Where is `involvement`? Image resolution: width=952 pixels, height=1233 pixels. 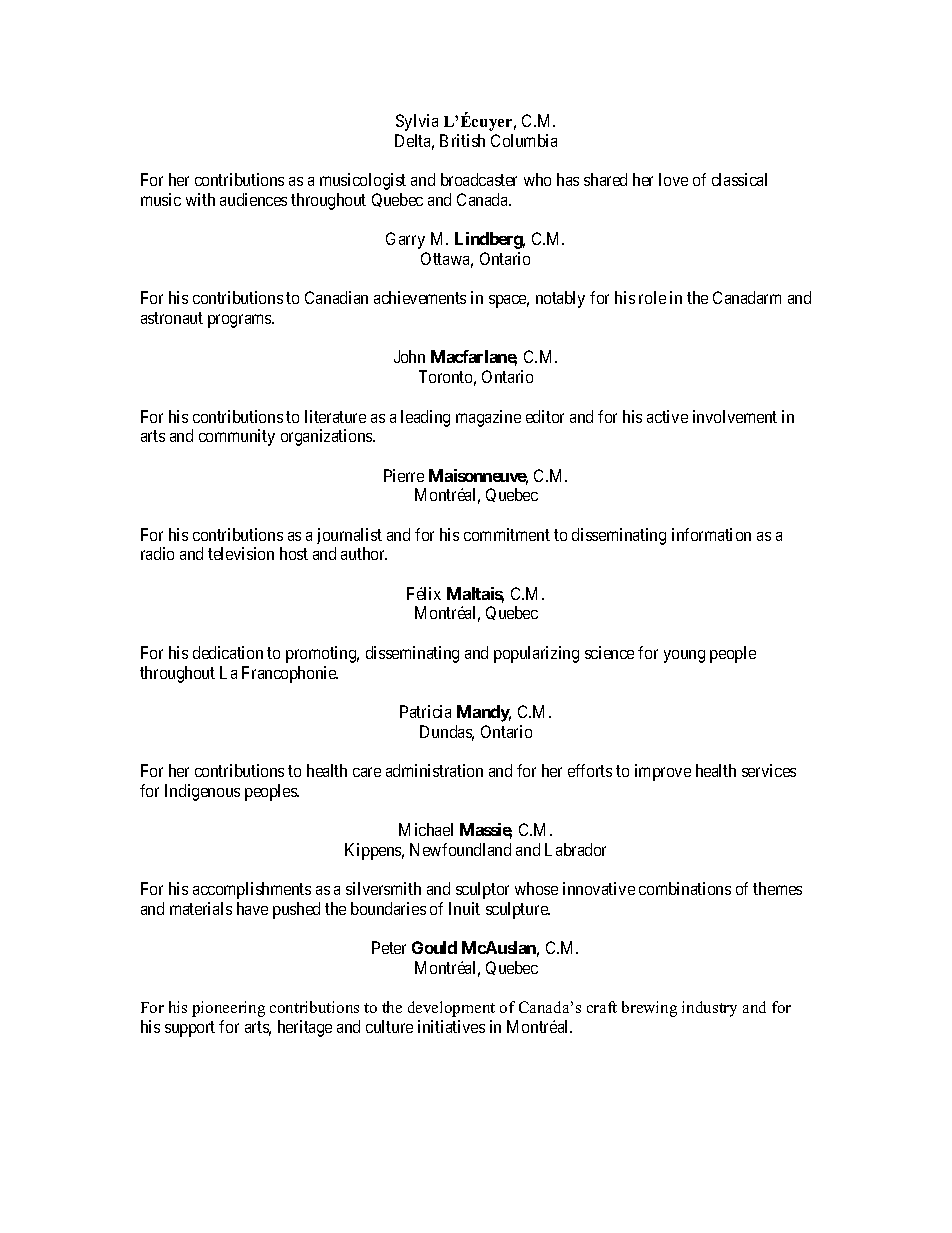
involvement is located at coordinates (735, 416).
